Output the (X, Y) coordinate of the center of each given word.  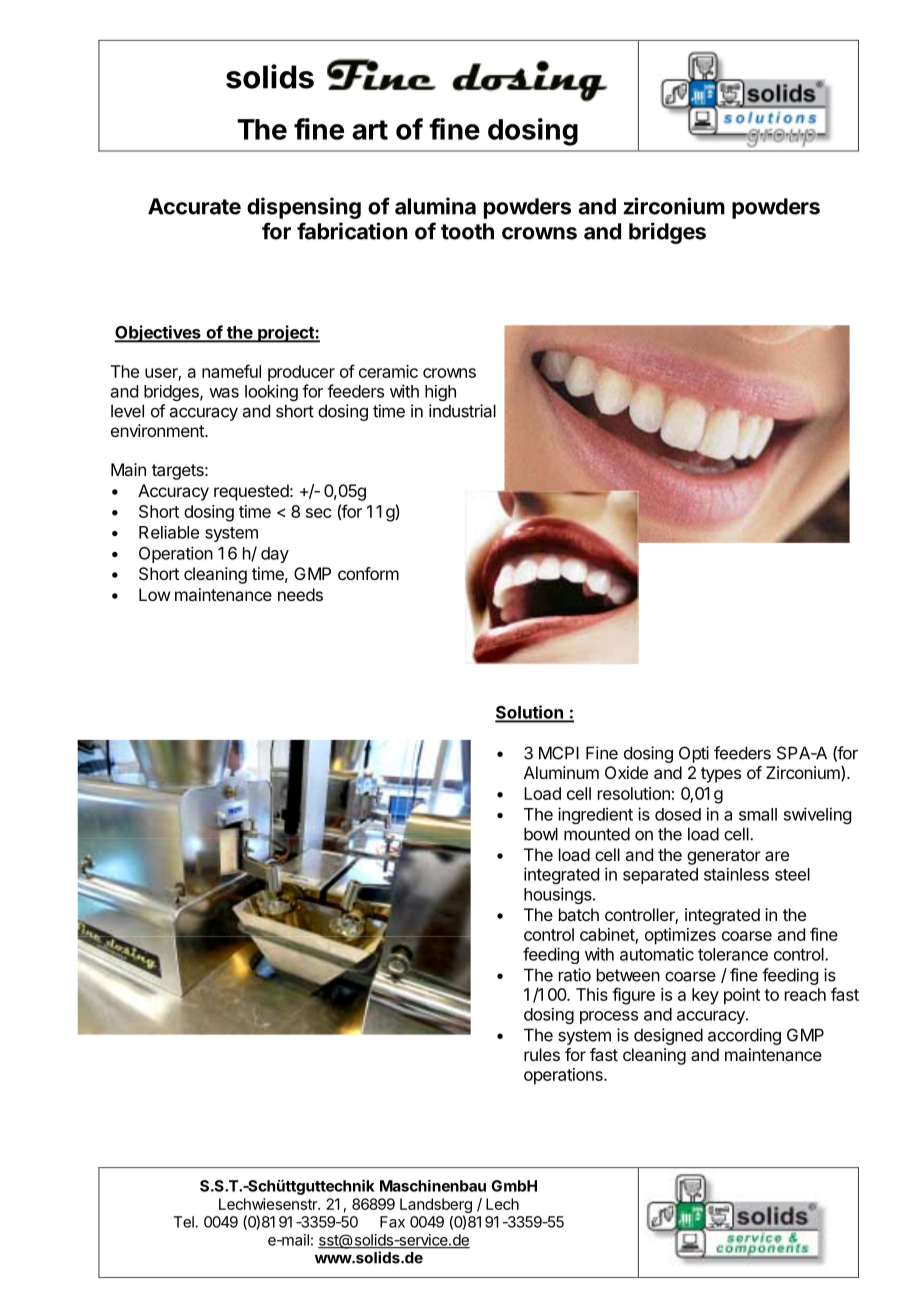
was (224, 393)
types (721, 775)
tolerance (733, 954)
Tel (184, 1222)
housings (559, 895)
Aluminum (561, 772)
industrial (462, 411)
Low (154, 594)
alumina (435, 206)
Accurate (194, 206)
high (440, 393)
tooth (467, 231)
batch (579, 914)
